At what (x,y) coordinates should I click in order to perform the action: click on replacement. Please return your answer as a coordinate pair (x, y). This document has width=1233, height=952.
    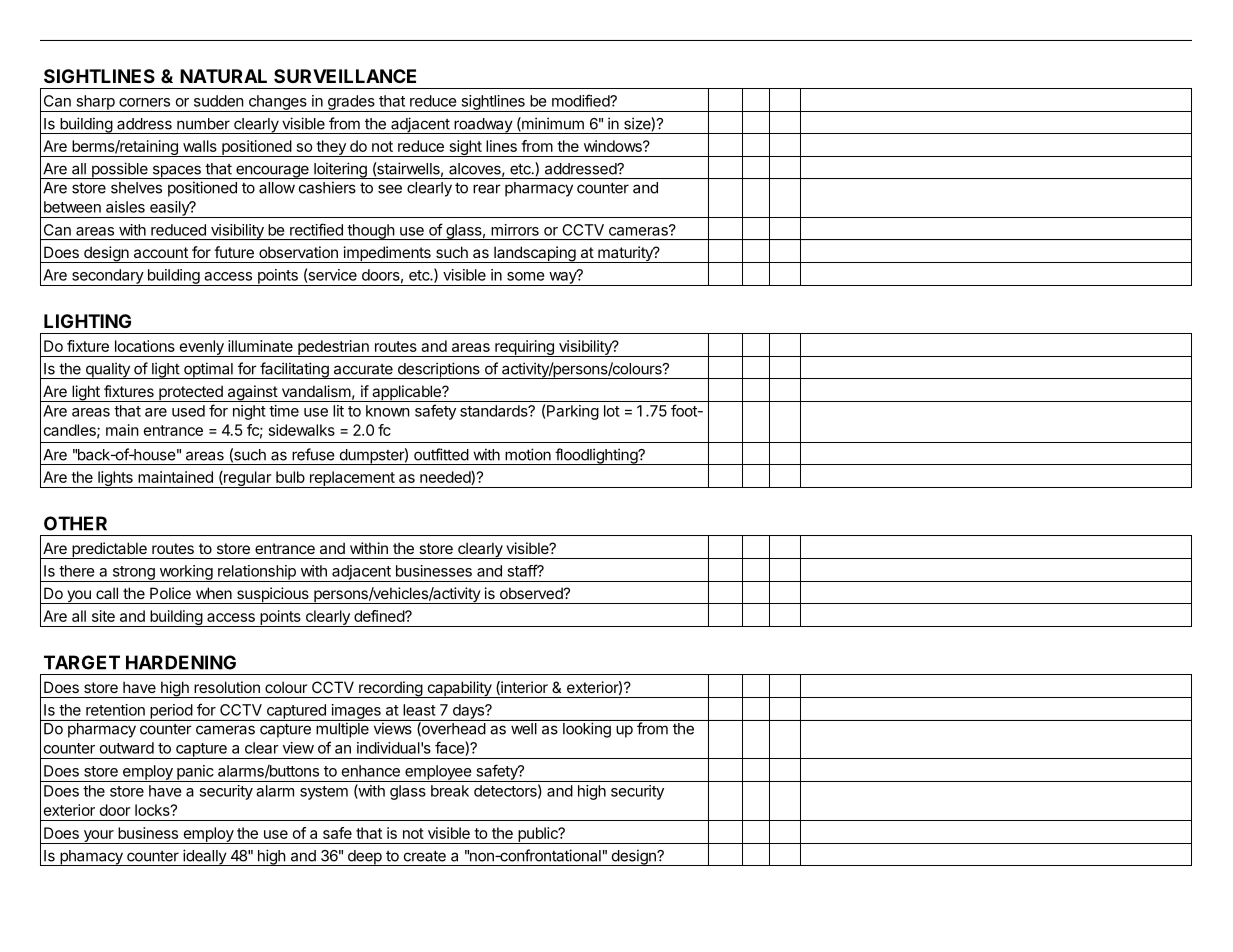
    Looking at the image, I should click on (351, 479).
